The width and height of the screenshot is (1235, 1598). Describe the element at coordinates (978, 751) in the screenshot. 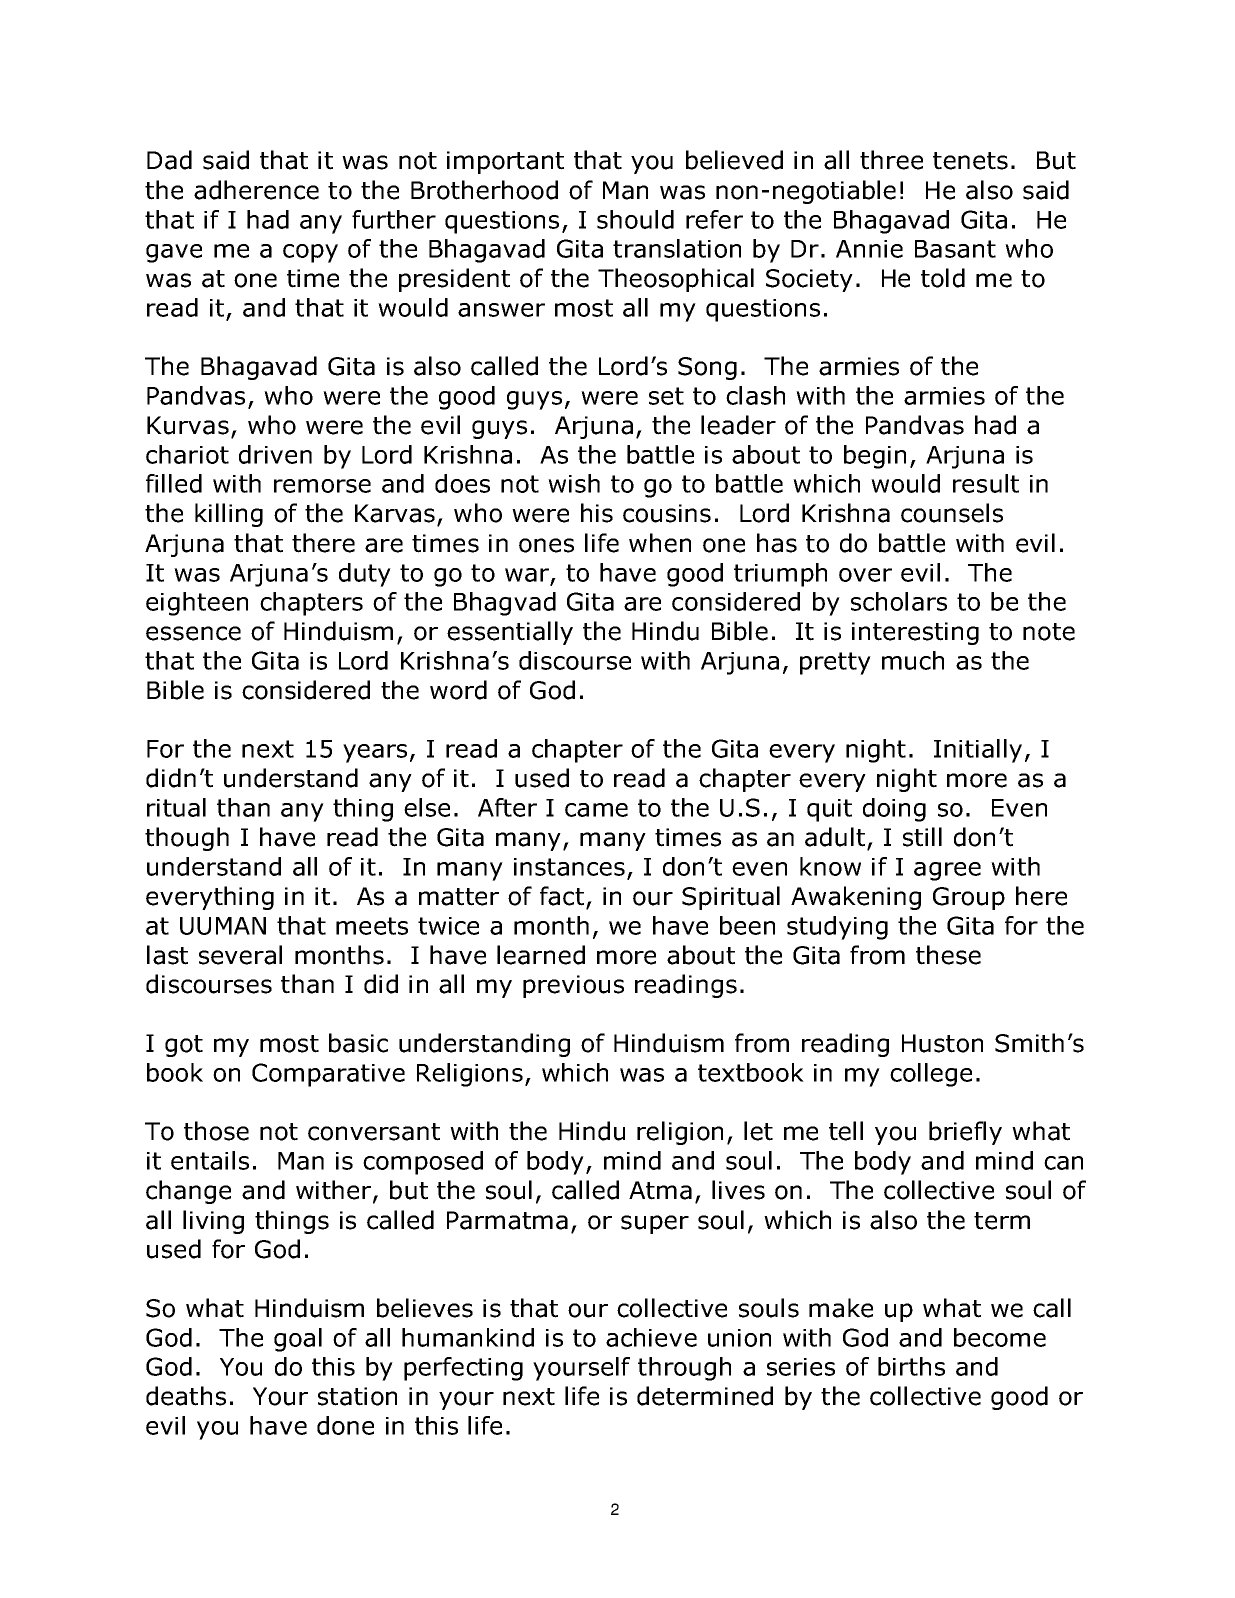

I see `Initially` at that location.
